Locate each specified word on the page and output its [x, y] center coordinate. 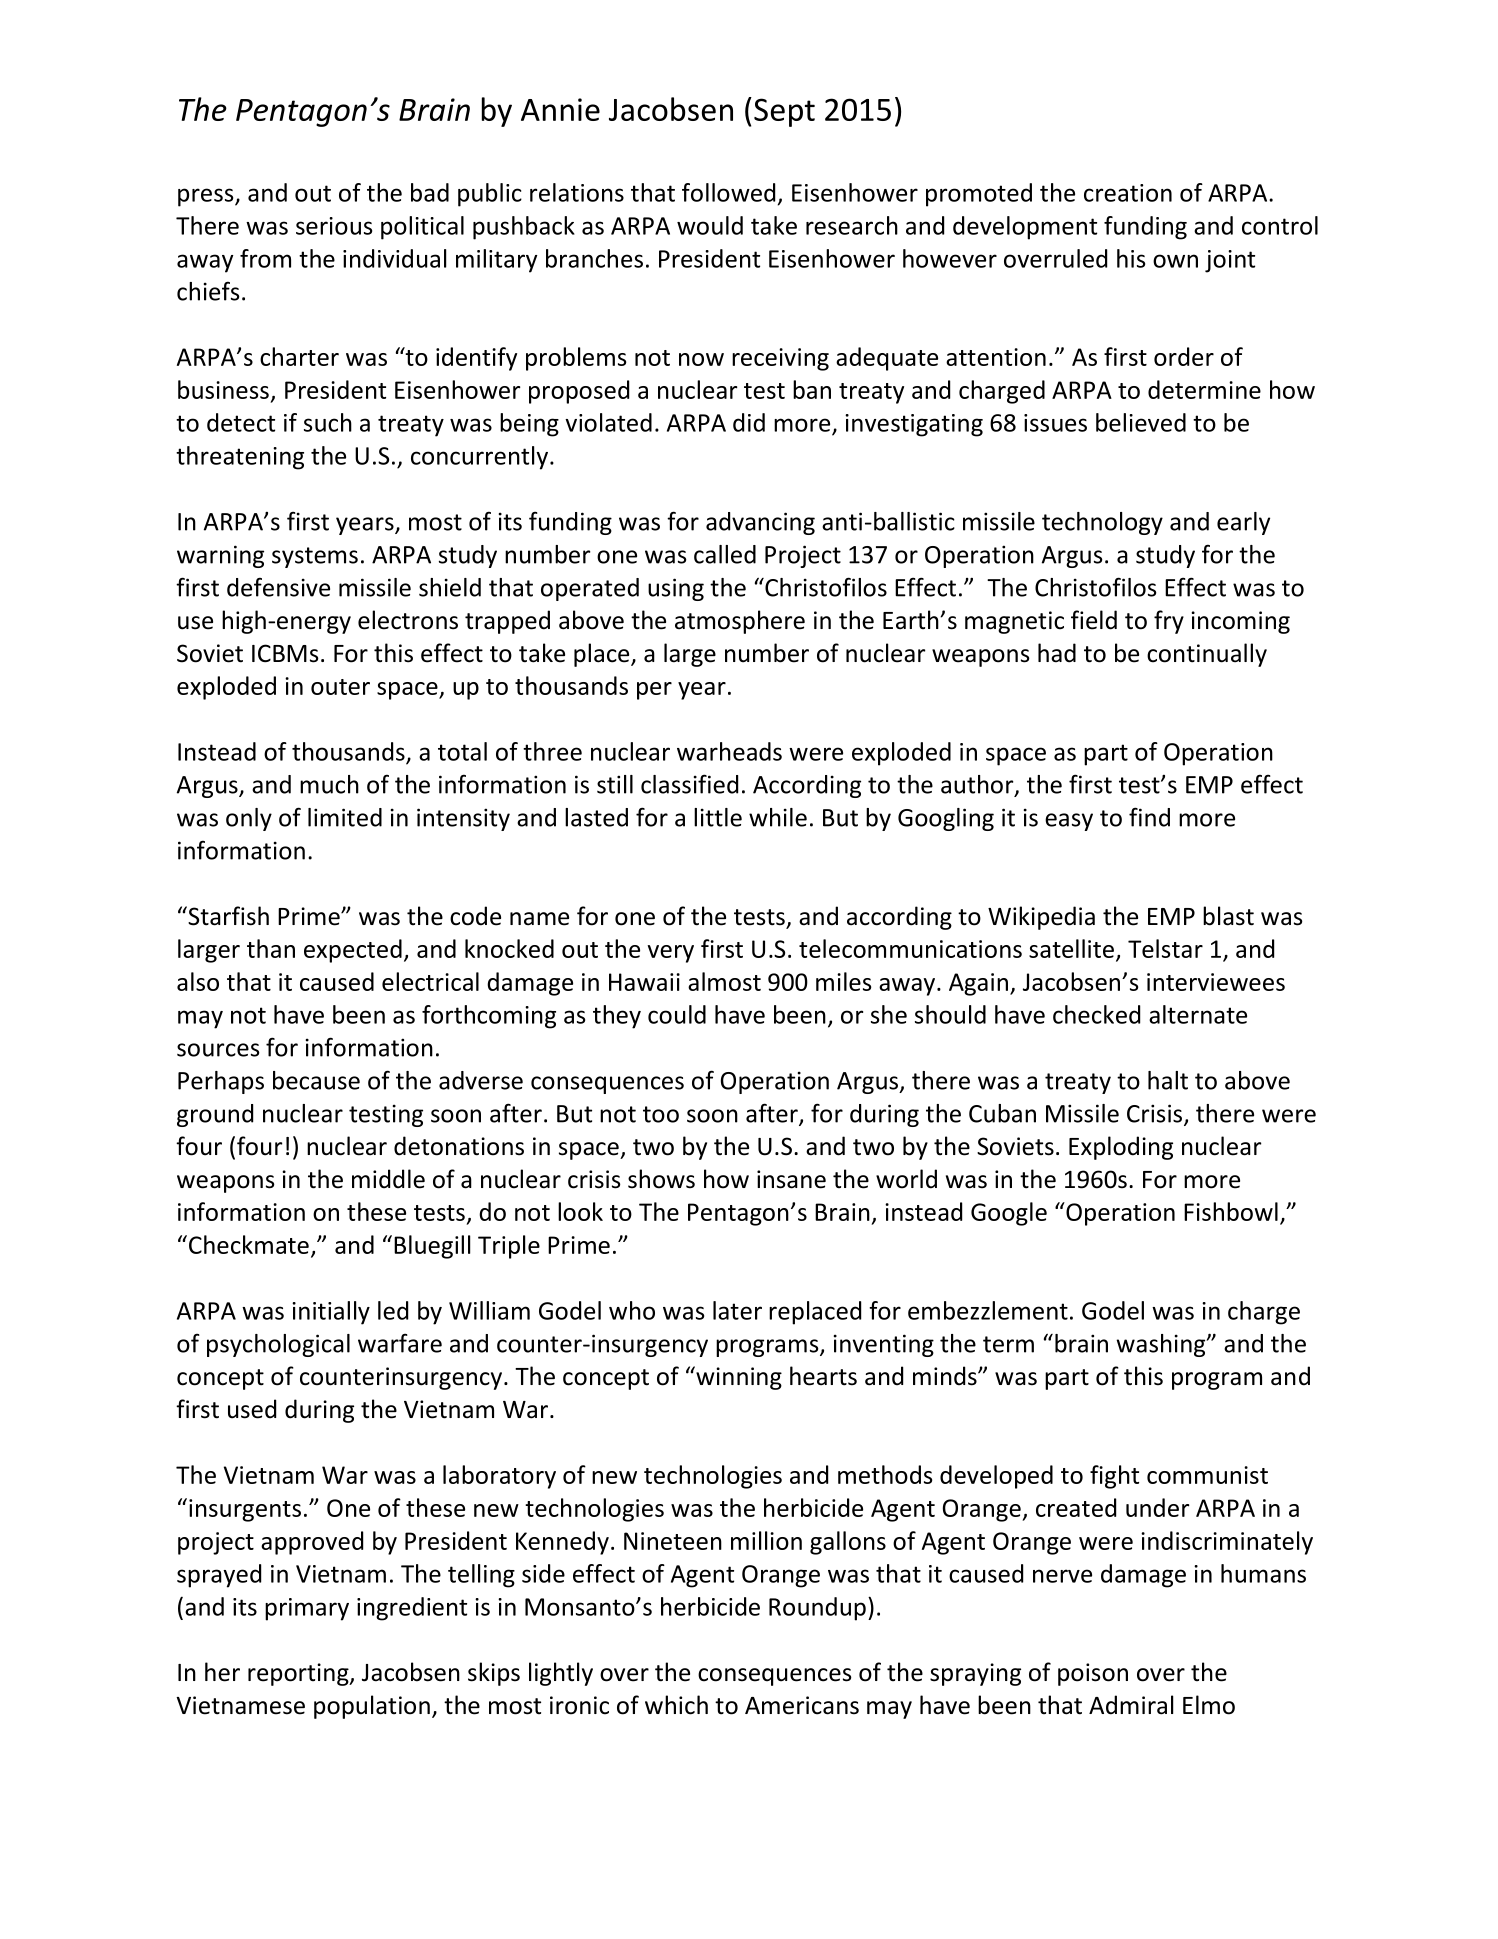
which [676, 1705]
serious [334, 226]
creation [1128, 193]
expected [353, 951]
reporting [299, 1674]
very [670, 954]
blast [1228, 916]
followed [728, 192]
